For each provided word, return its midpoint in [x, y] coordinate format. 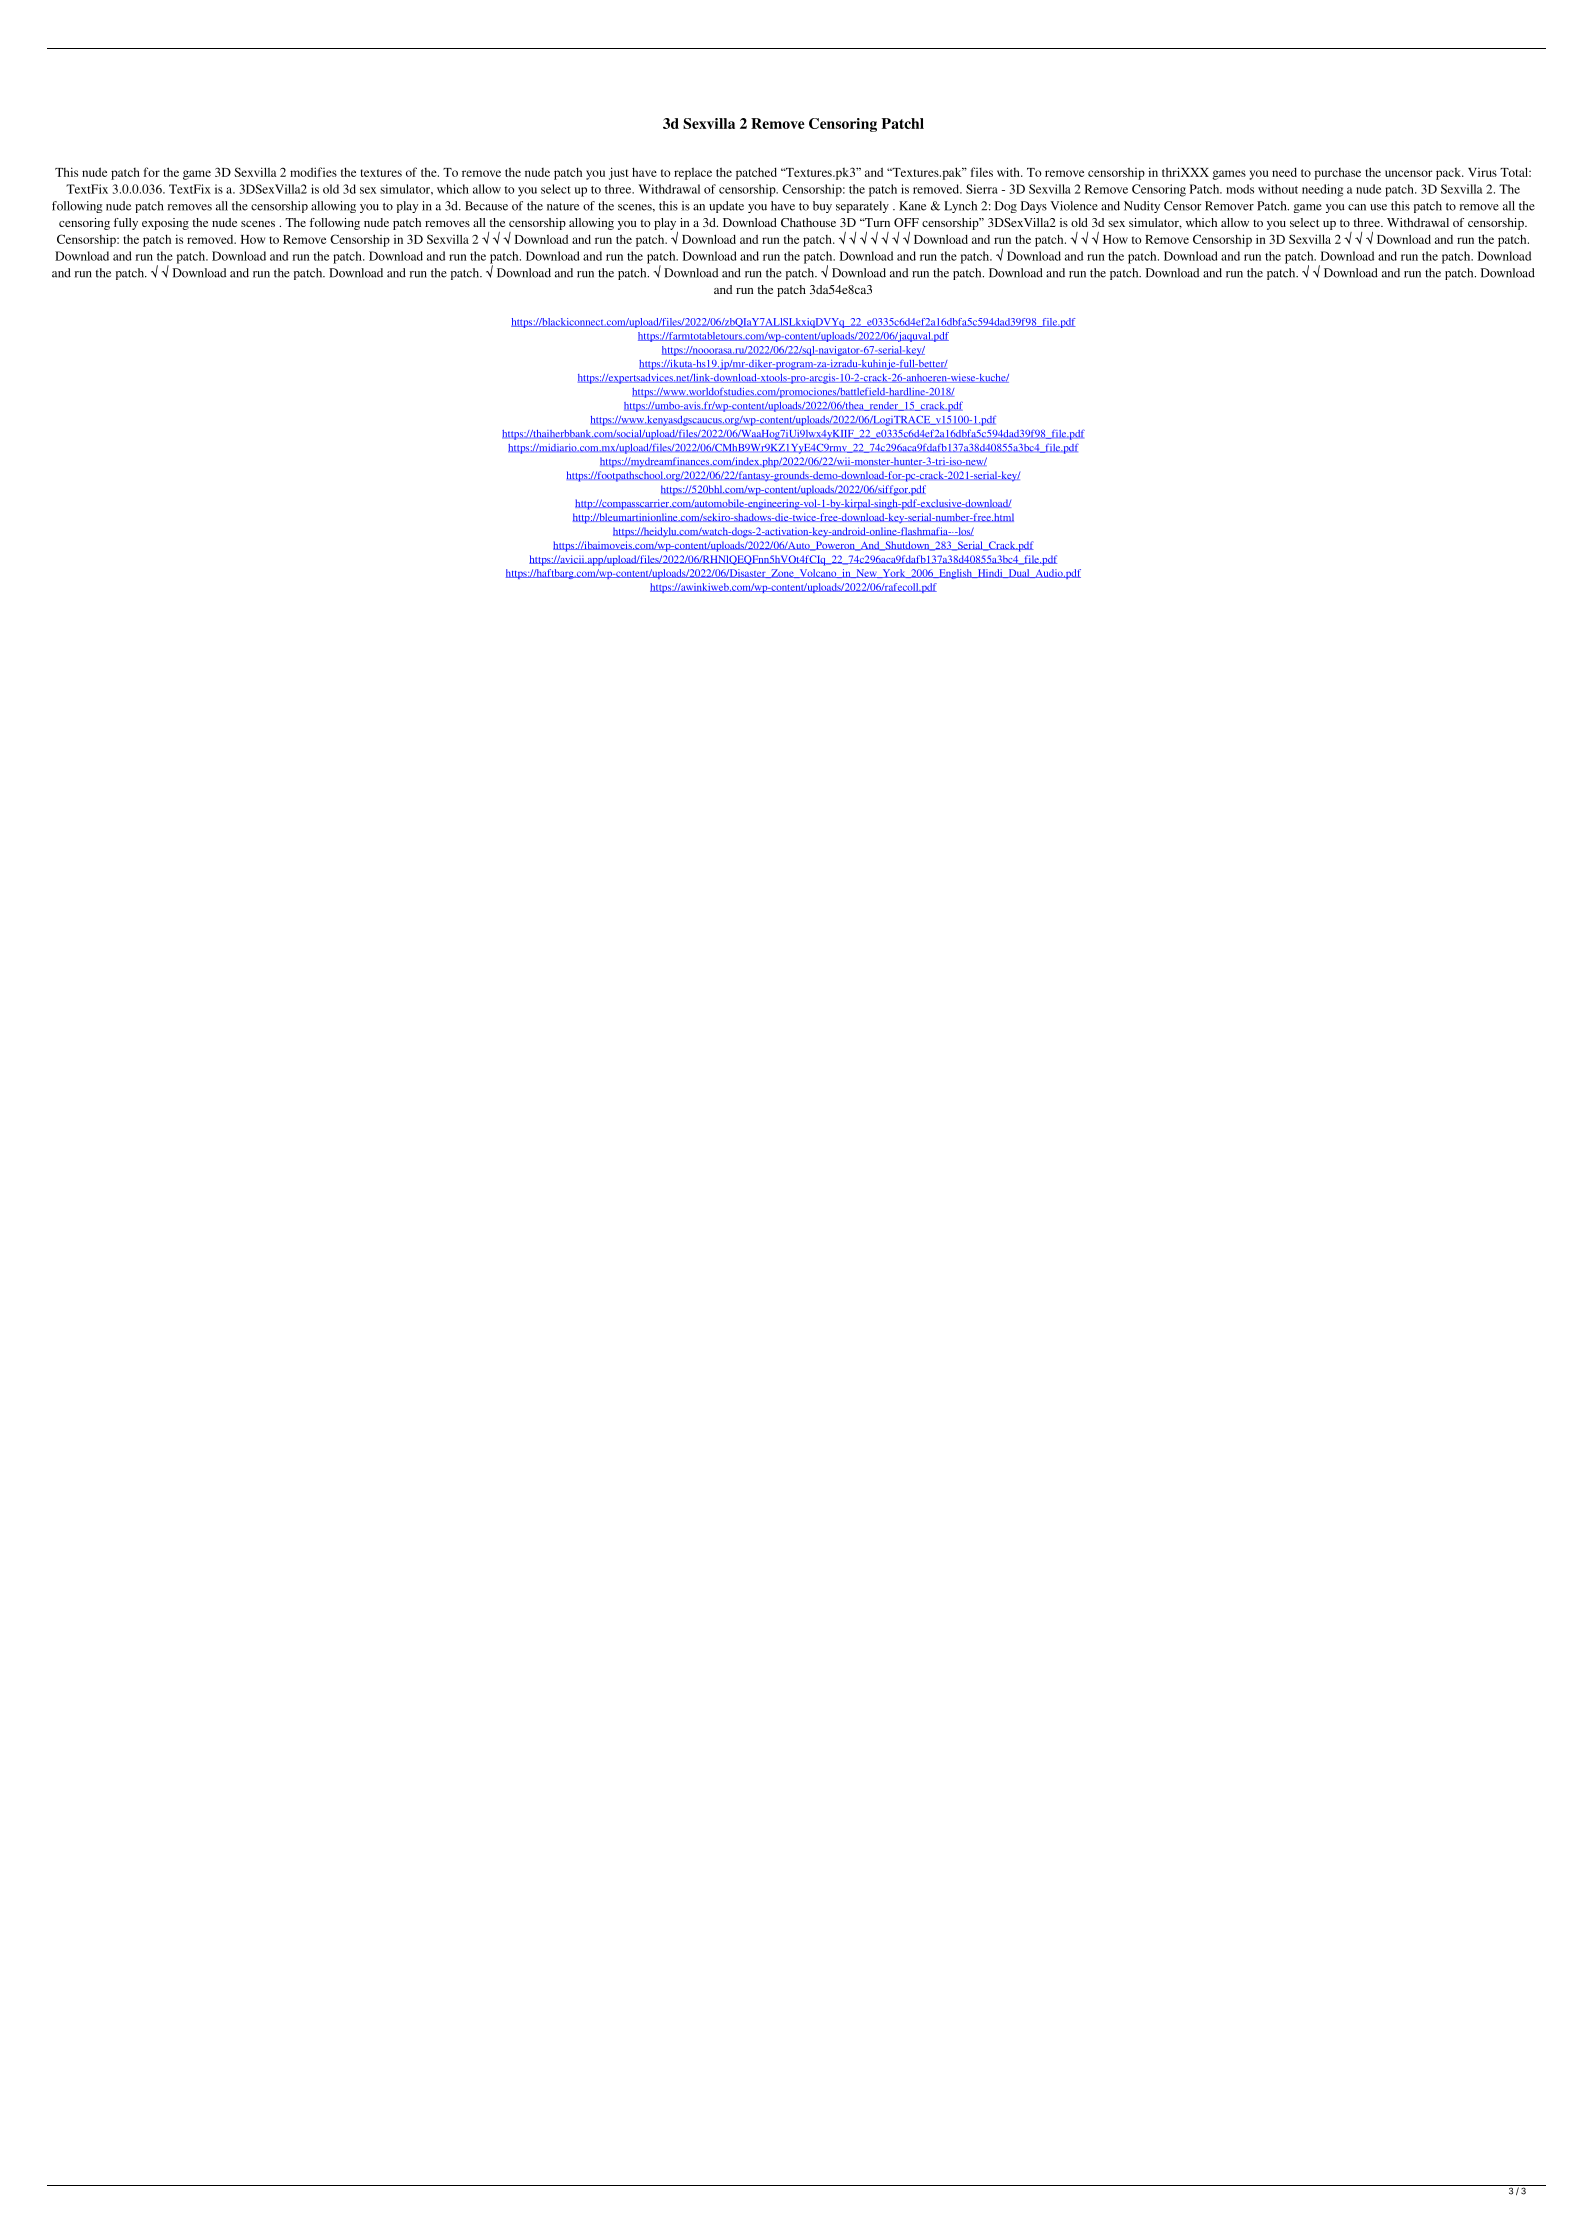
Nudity [1142, 207]
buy [822, 207]
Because [486, 206]
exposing [165, 224]
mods [1240, 189]
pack [1450, 174]
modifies [313, 172]
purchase [1338, 174]
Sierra [982, 189]
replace [693, 174]
